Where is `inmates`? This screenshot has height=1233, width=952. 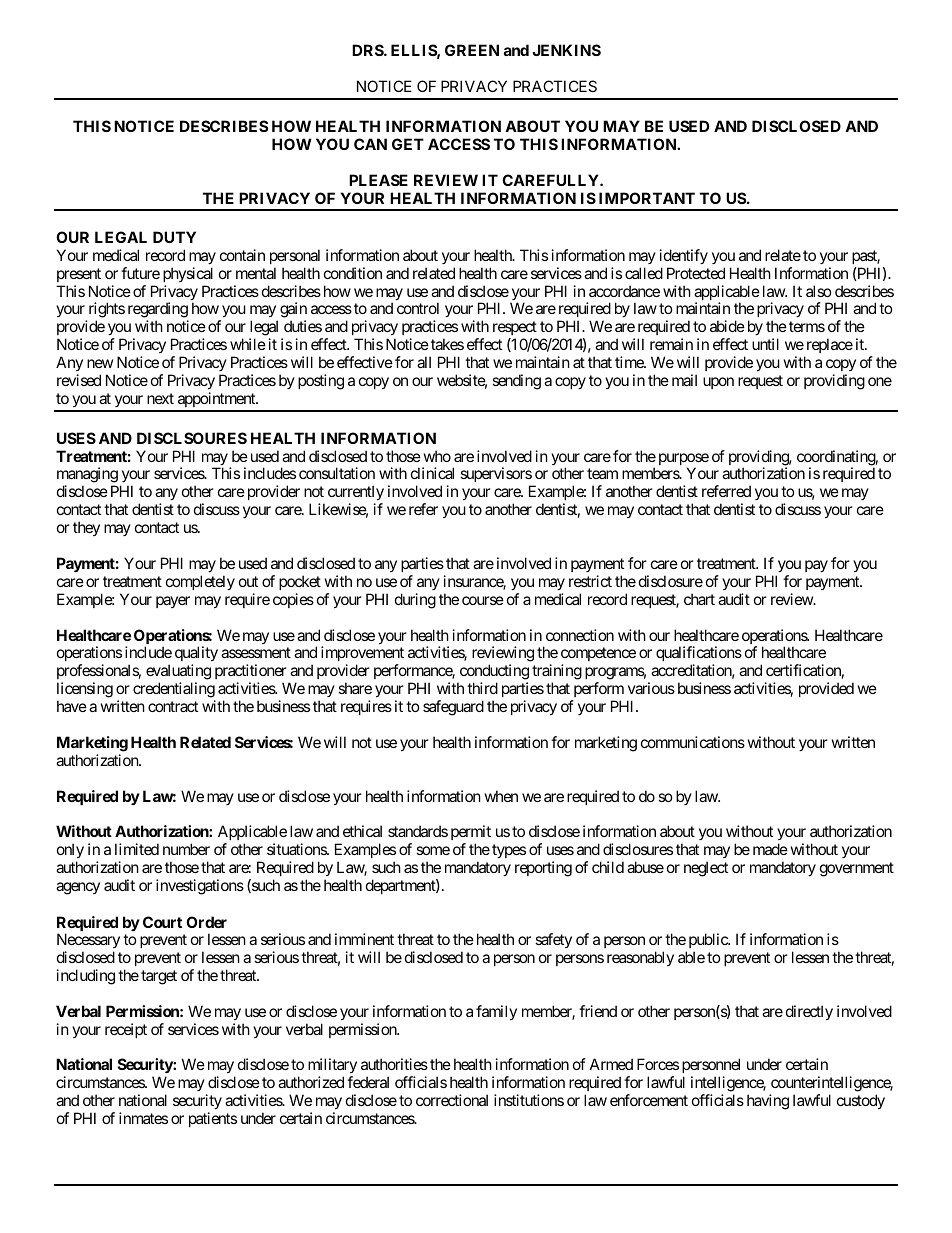 inmates is located at coordinates (143, 1118).
